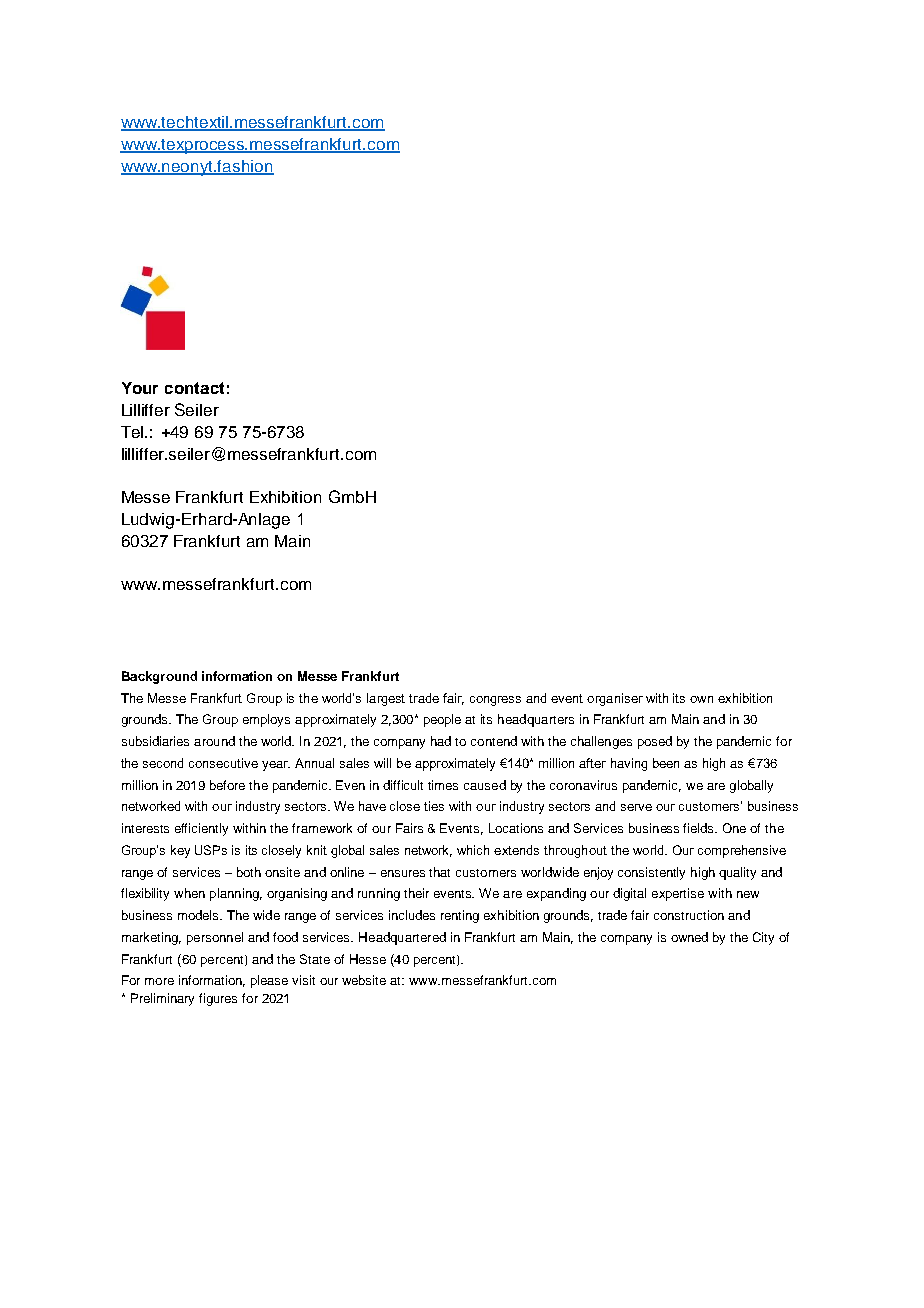  I want to click on website, so click(364, 980).
